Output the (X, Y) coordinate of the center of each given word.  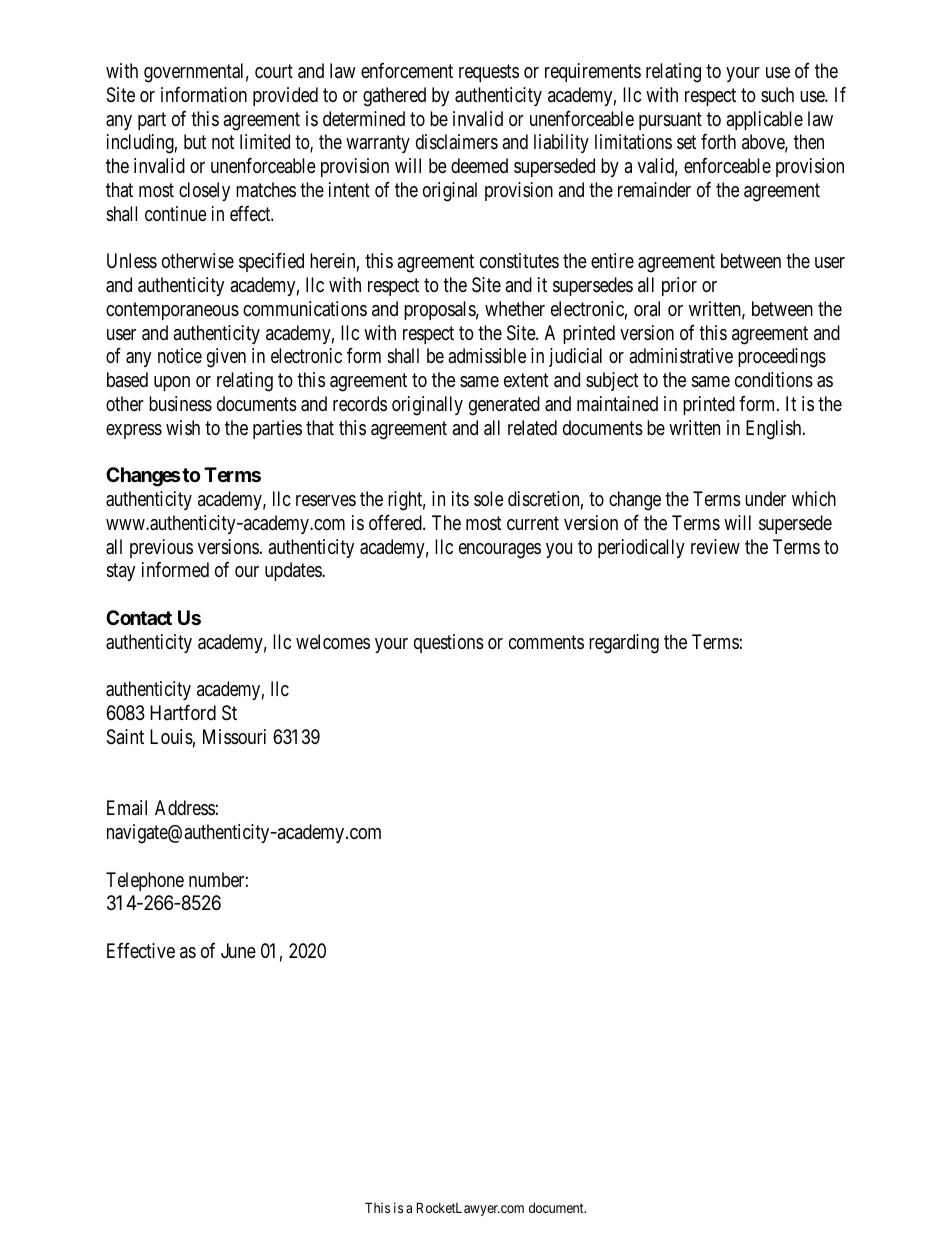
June (238, 950)
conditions (774, 379)
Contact (139, 617)
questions (449, 643)
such (777, 94)
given (226, 358)
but (195, 141)
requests (489, 73)
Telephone (145, 881)
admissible (487, 356)
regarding (624, 644)
